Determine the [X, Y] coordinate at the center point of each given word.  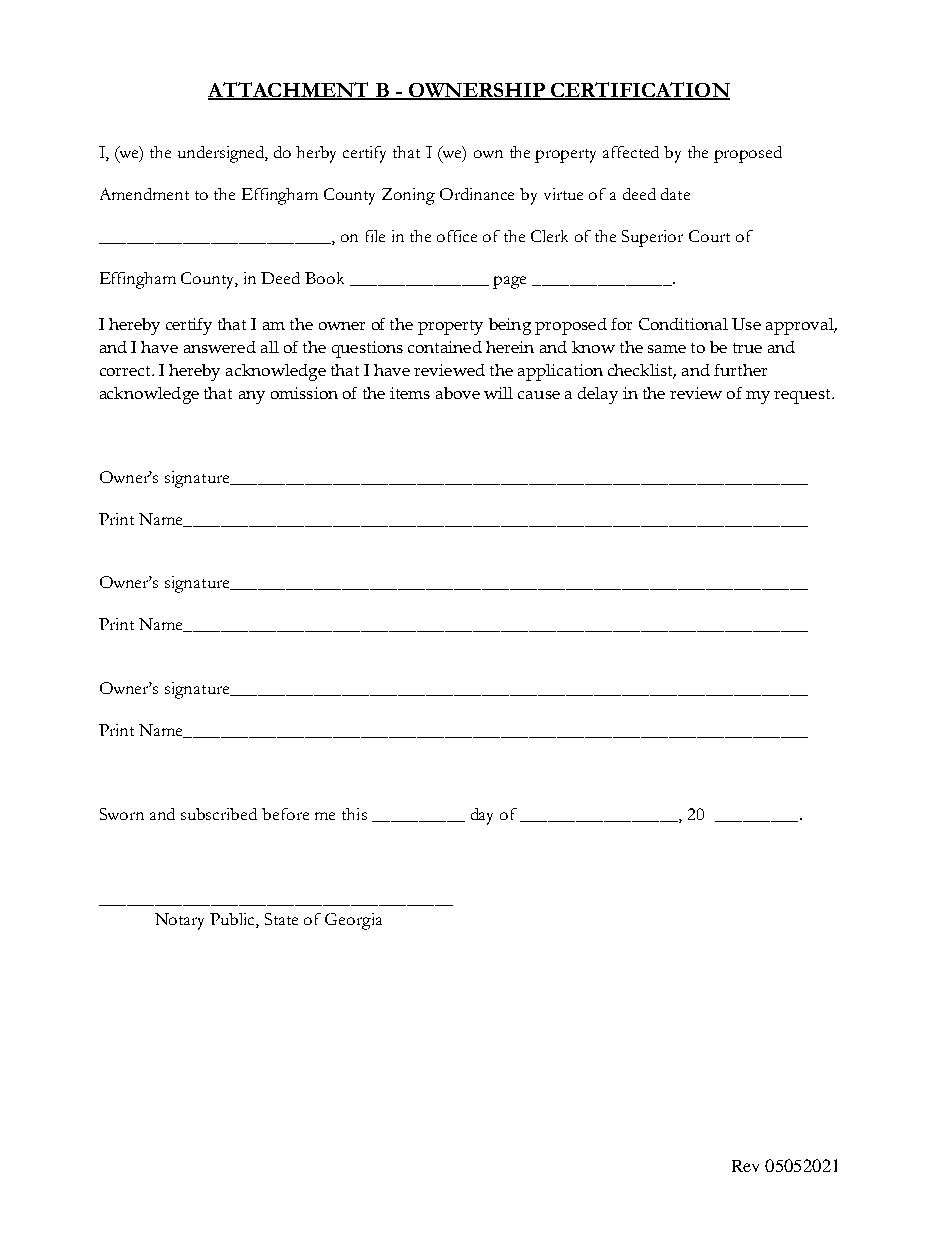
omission [304, 393]
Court [709, 236]
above [458, 393]
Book [324, 278]
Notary [179, 921]
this [354, 814]
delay [598, 395]
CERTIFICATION [639, 91]
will [498, 393]
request [803, 396]
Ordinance [477, 194]
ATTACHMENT [289, 91]
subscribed [219, 814]
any [252, 397]
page [509, 282]
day [482, 816]
